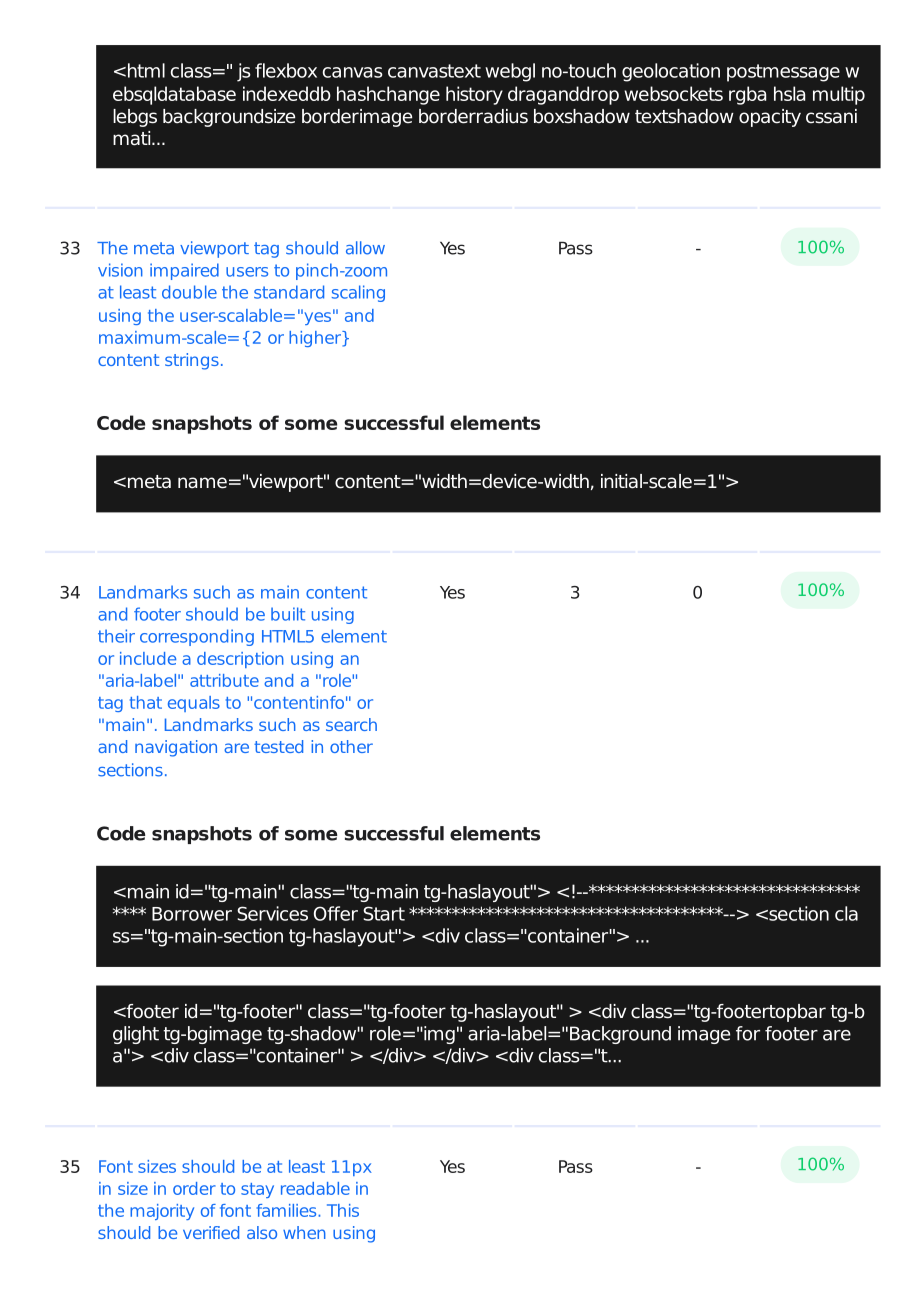 Image resolution: width=924 pixels, height=1308 pixels. What do you see at coordinates (358, 293) in the page?
I see `scaling` at bounding box center [358, 293].
